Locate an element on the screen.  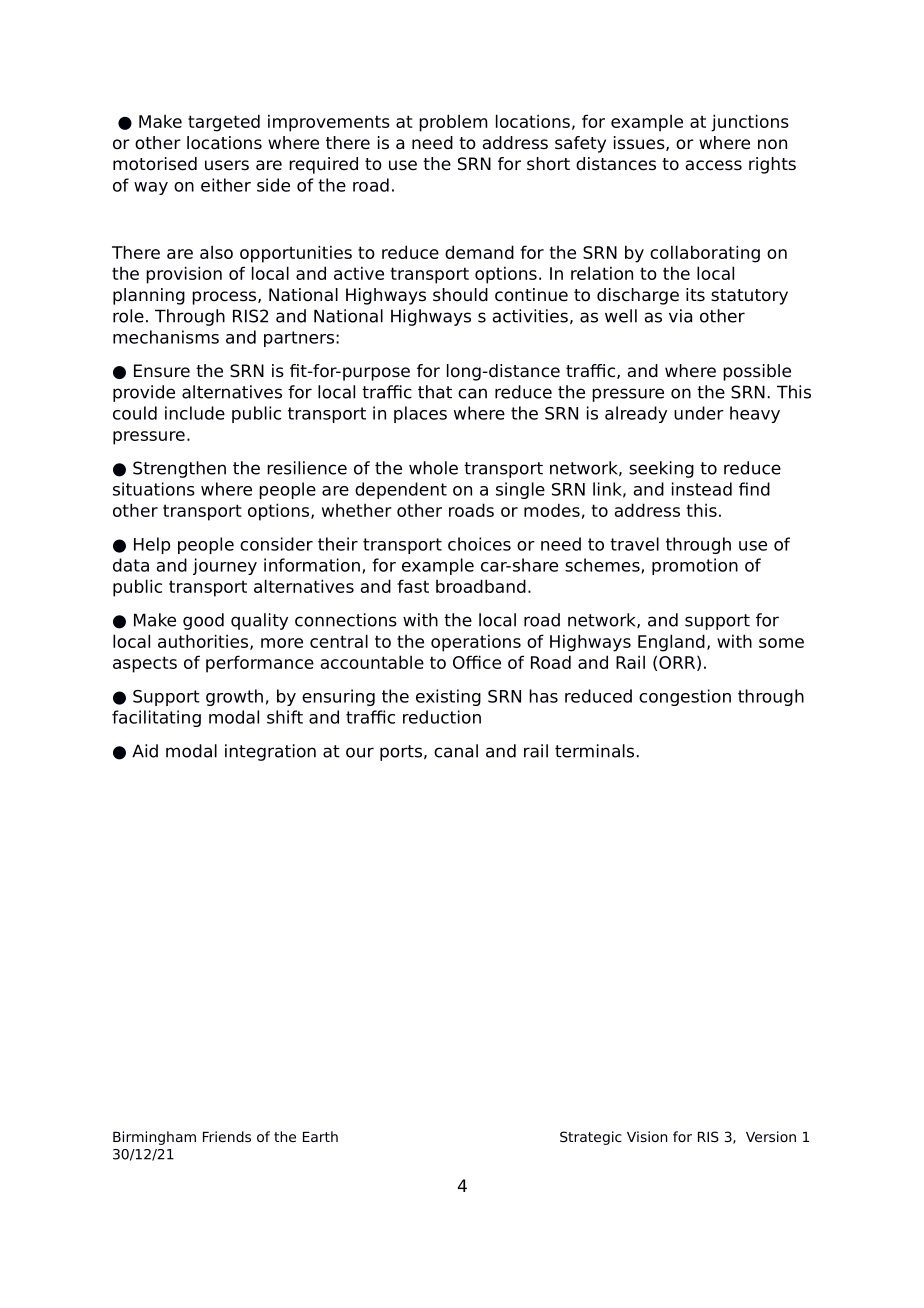
access is located at coordinates (714, 165).
